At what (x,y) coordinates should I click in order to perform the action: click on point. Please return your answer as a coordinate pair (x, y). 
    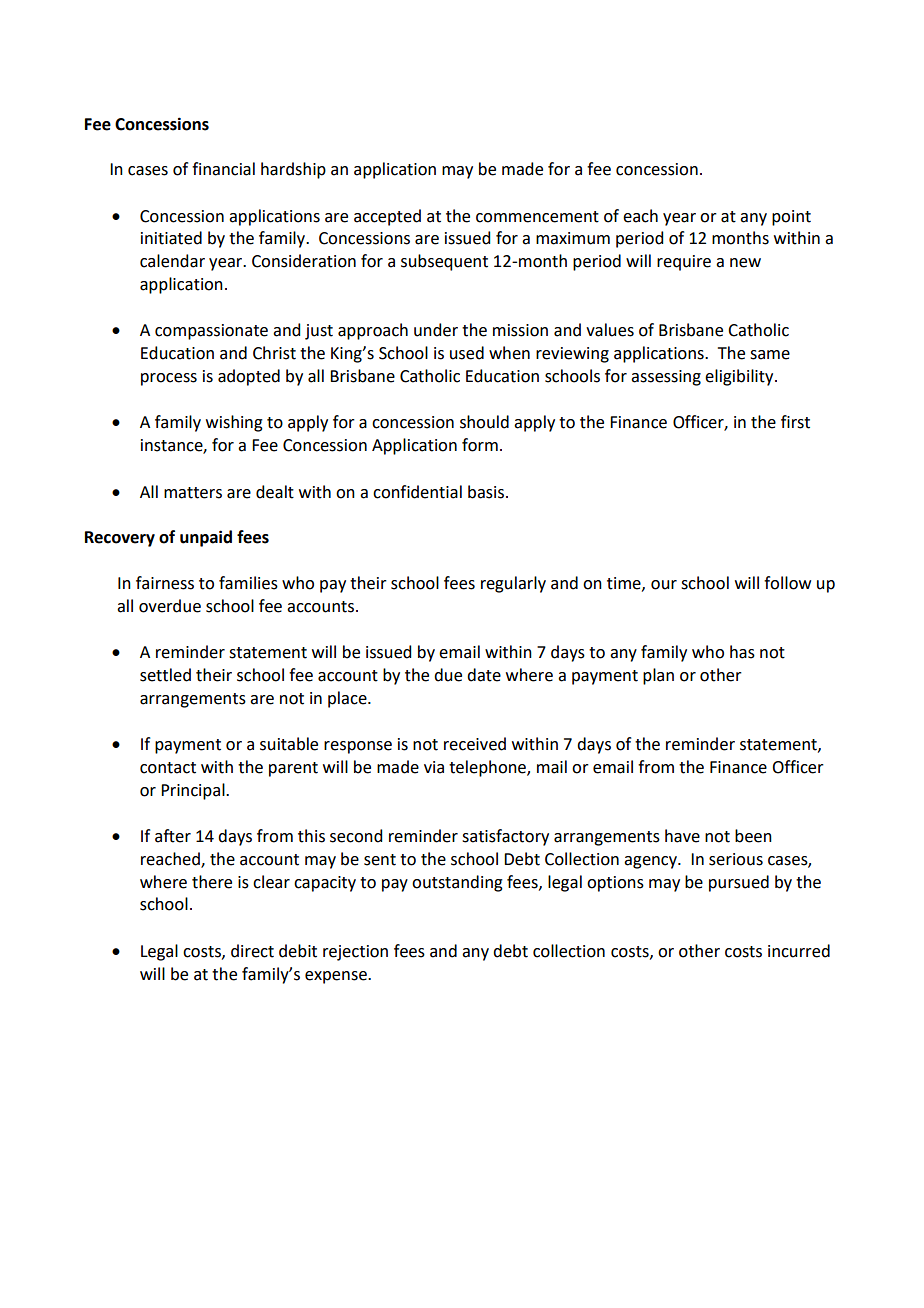
    Looking at the image, I should click on (791, 218).
